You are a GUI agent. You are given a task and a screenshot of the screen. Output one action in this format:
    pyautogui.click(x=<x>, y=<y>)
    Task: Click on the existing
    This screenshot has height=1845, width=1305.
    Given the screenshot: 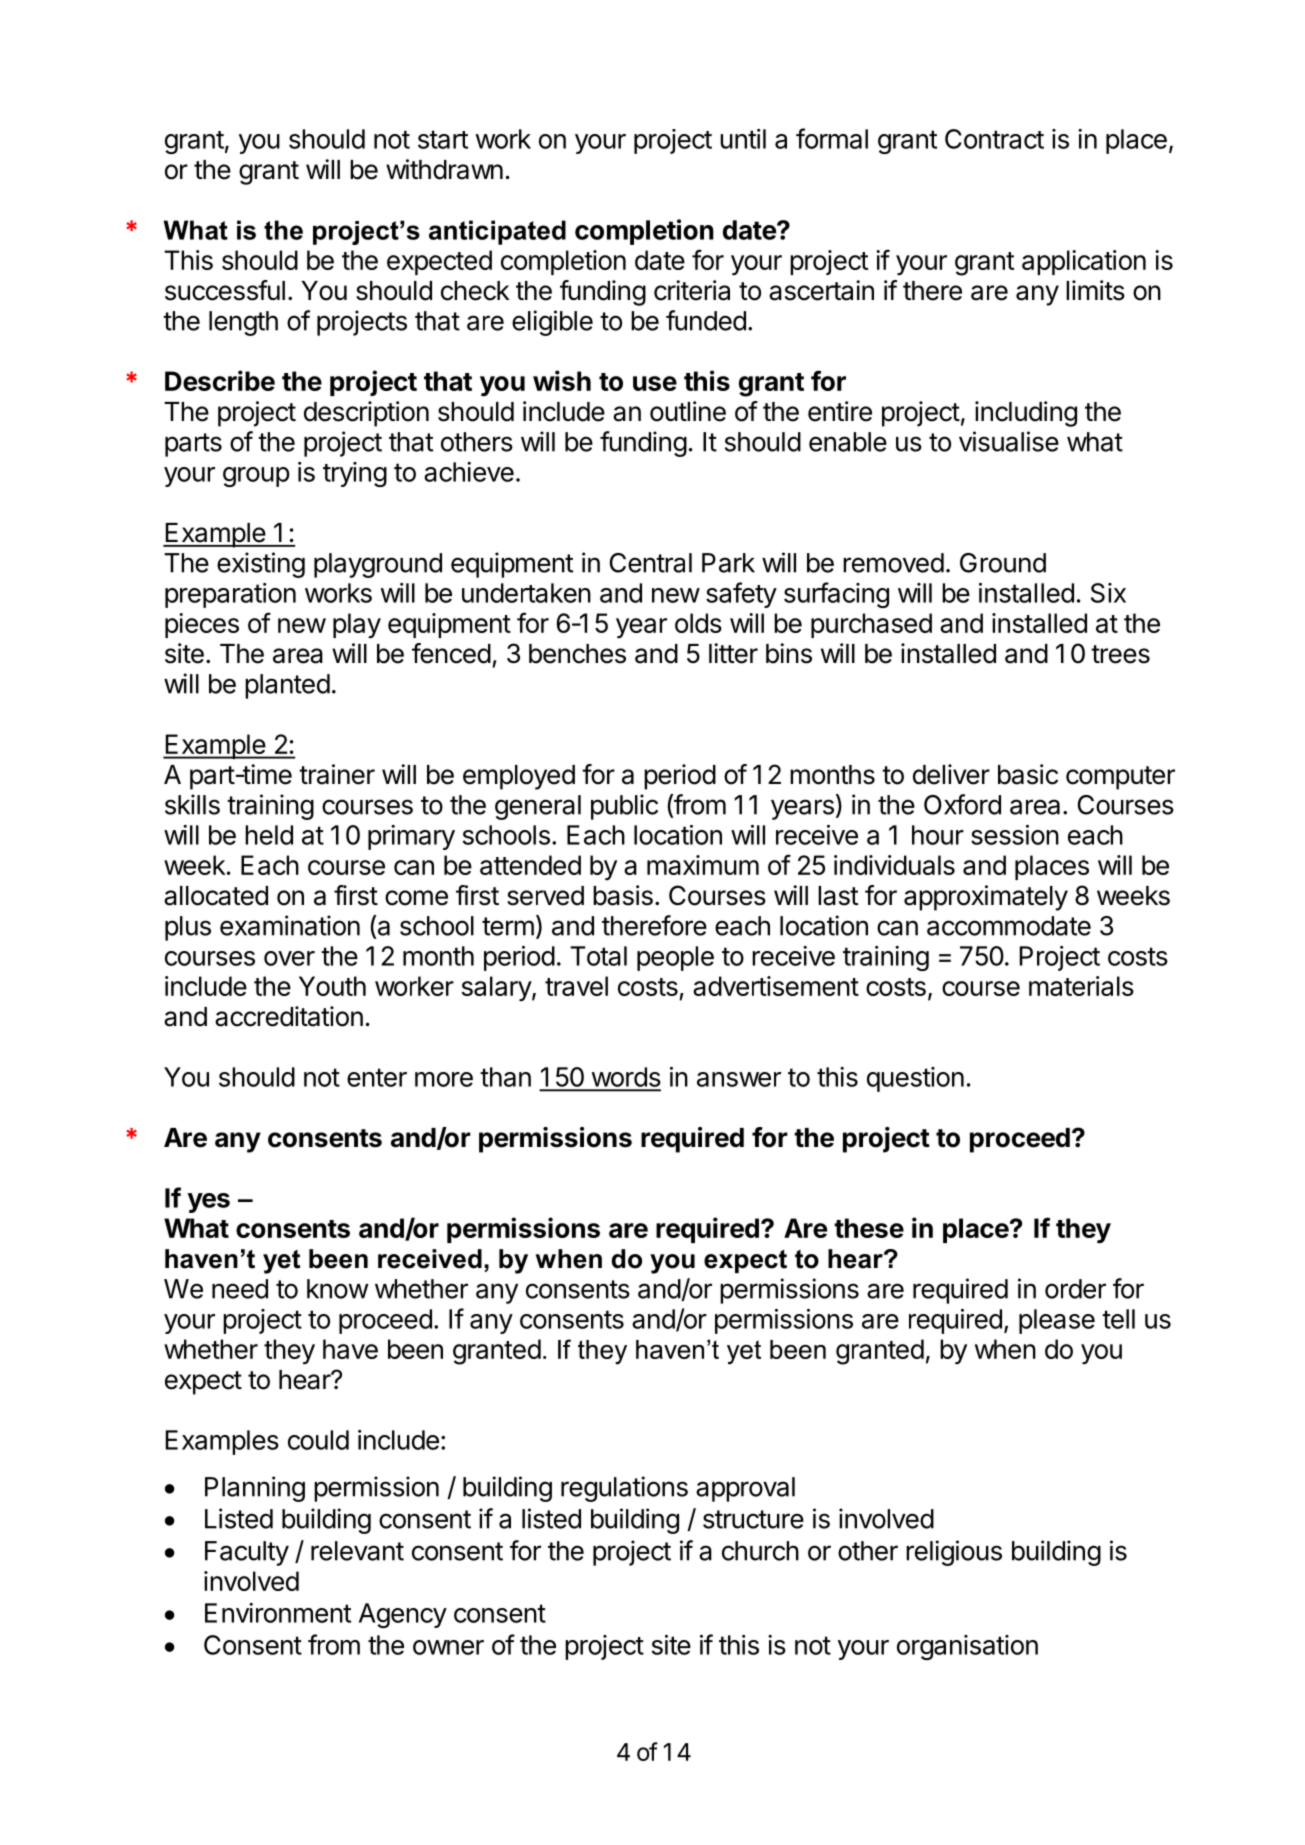 What is the action you would take?
    pyautogui.click(x=261, y=565)
